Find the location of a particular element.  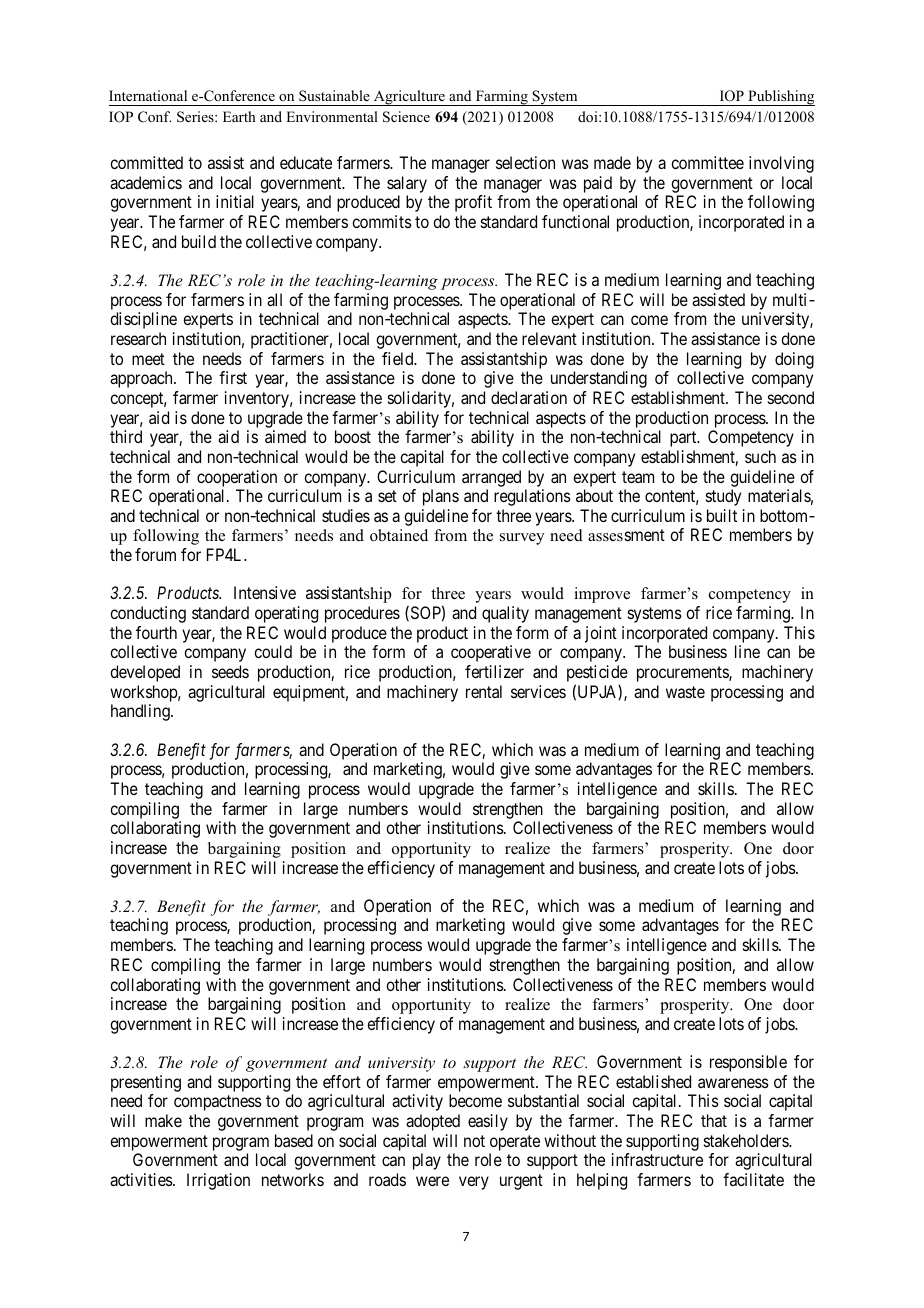

committee is located at coordinates (707, 162).
